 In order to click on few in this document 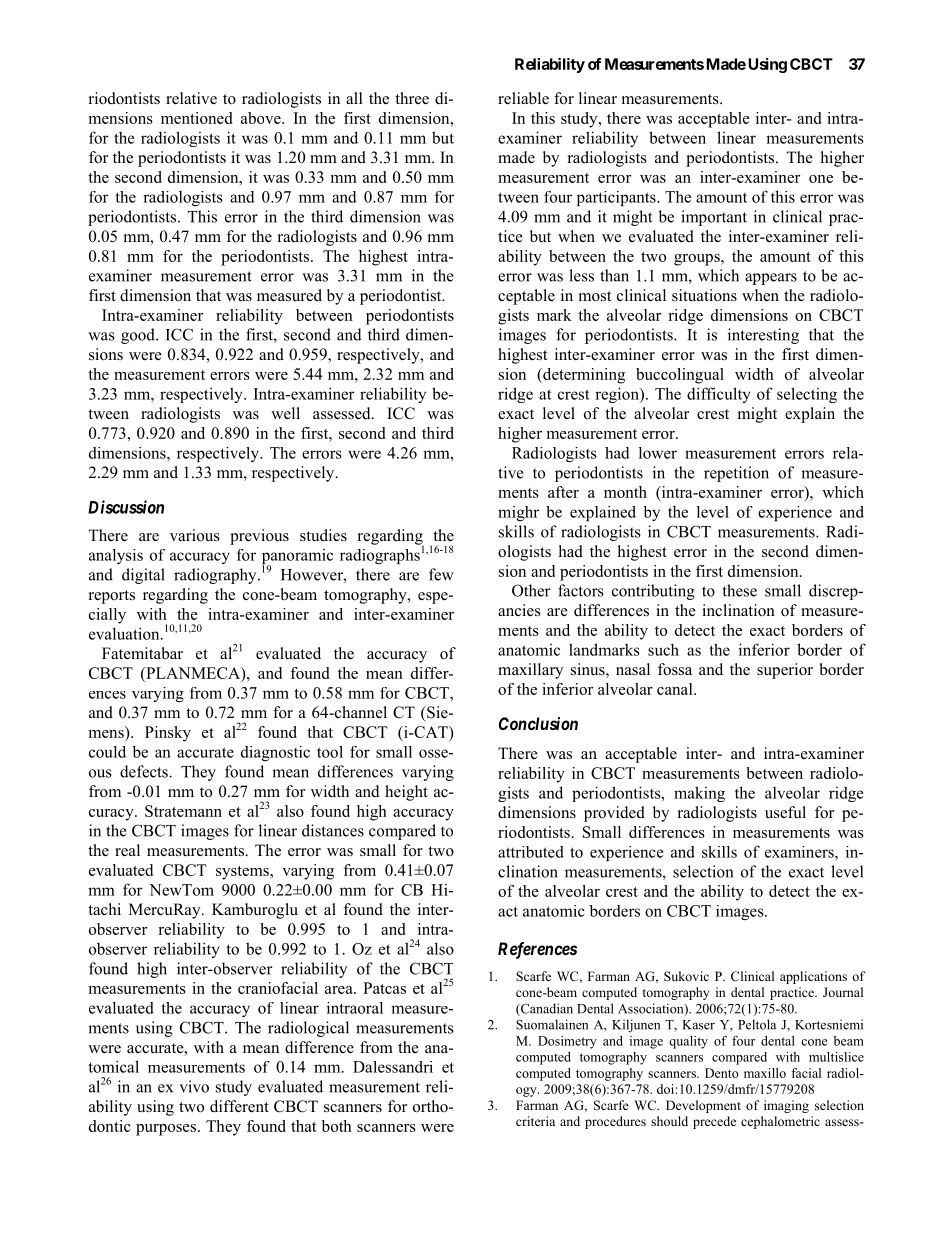, I will do `click(441, 574)`.
